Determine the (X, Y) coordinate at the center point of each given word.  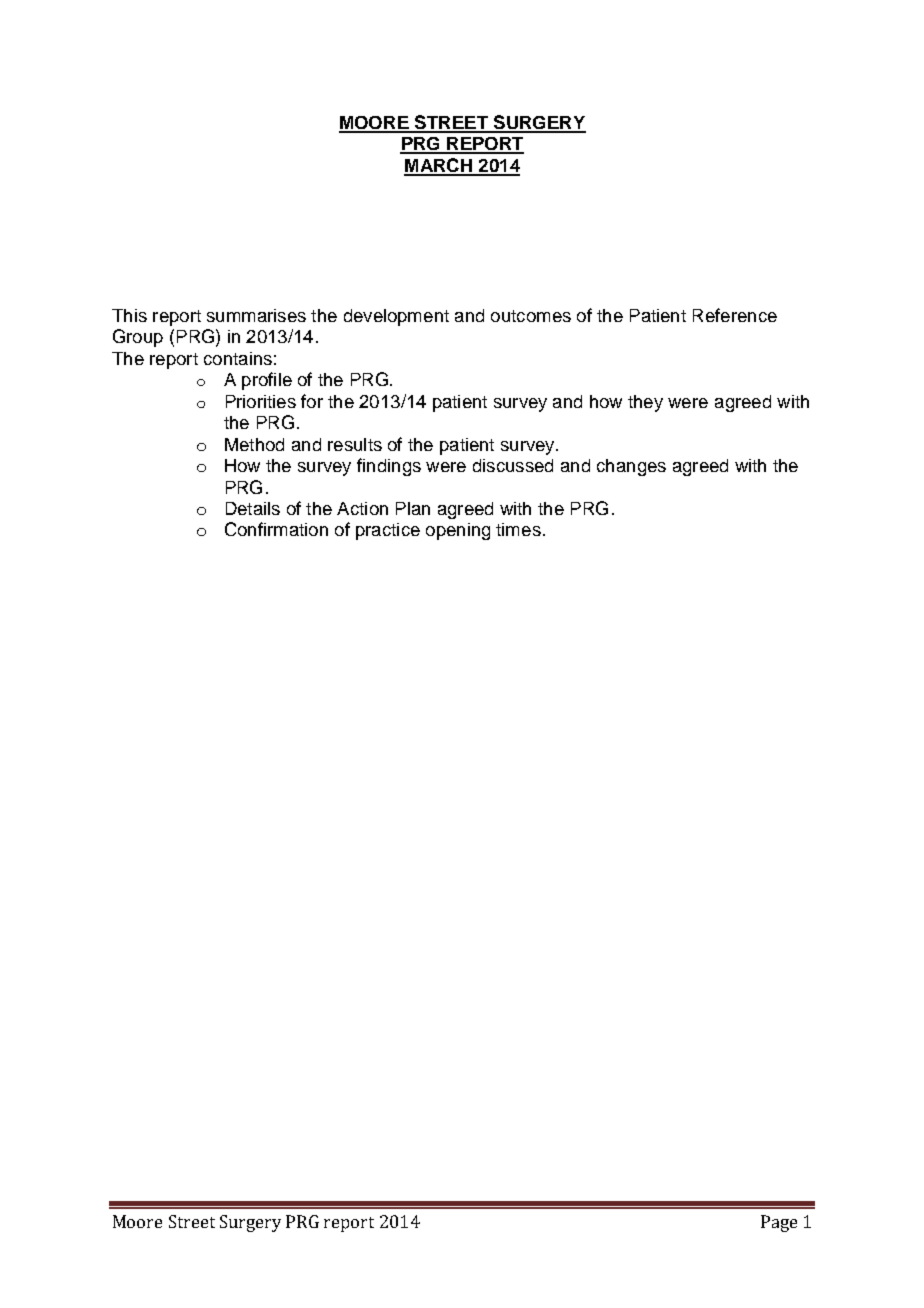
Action (362, 508)
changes (631, 467)
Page (779, 1223)
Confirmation (276, 529)
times (518, 529)
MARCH (439, 166)
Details (253, 508)
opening (458, 531)
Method (254, 444)
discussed (513, 465)
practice (388, 531)
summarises (256, 315)
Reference (735, 315)
